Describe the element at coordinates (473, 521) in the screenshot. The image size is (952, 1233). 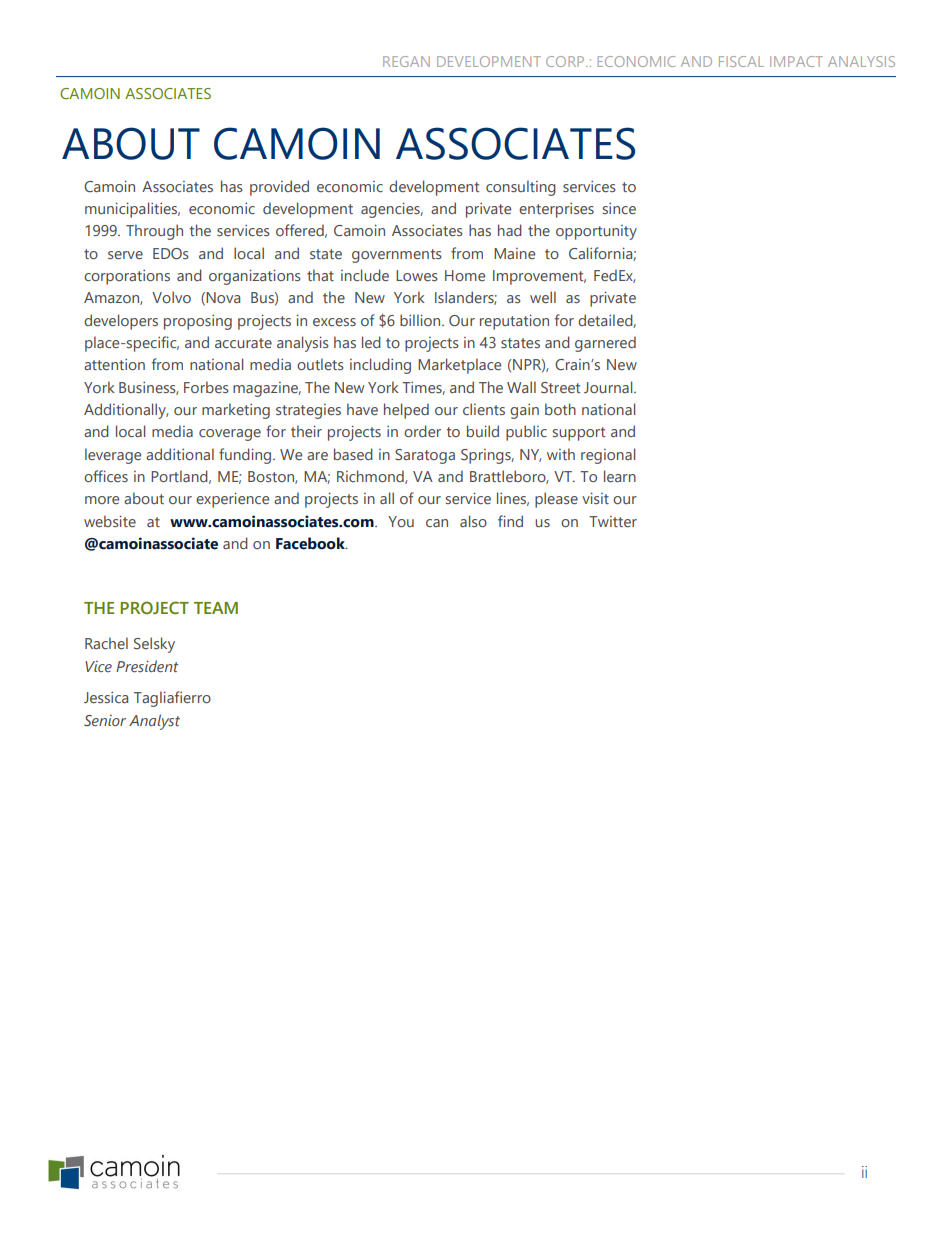
I see `also` at that location.
